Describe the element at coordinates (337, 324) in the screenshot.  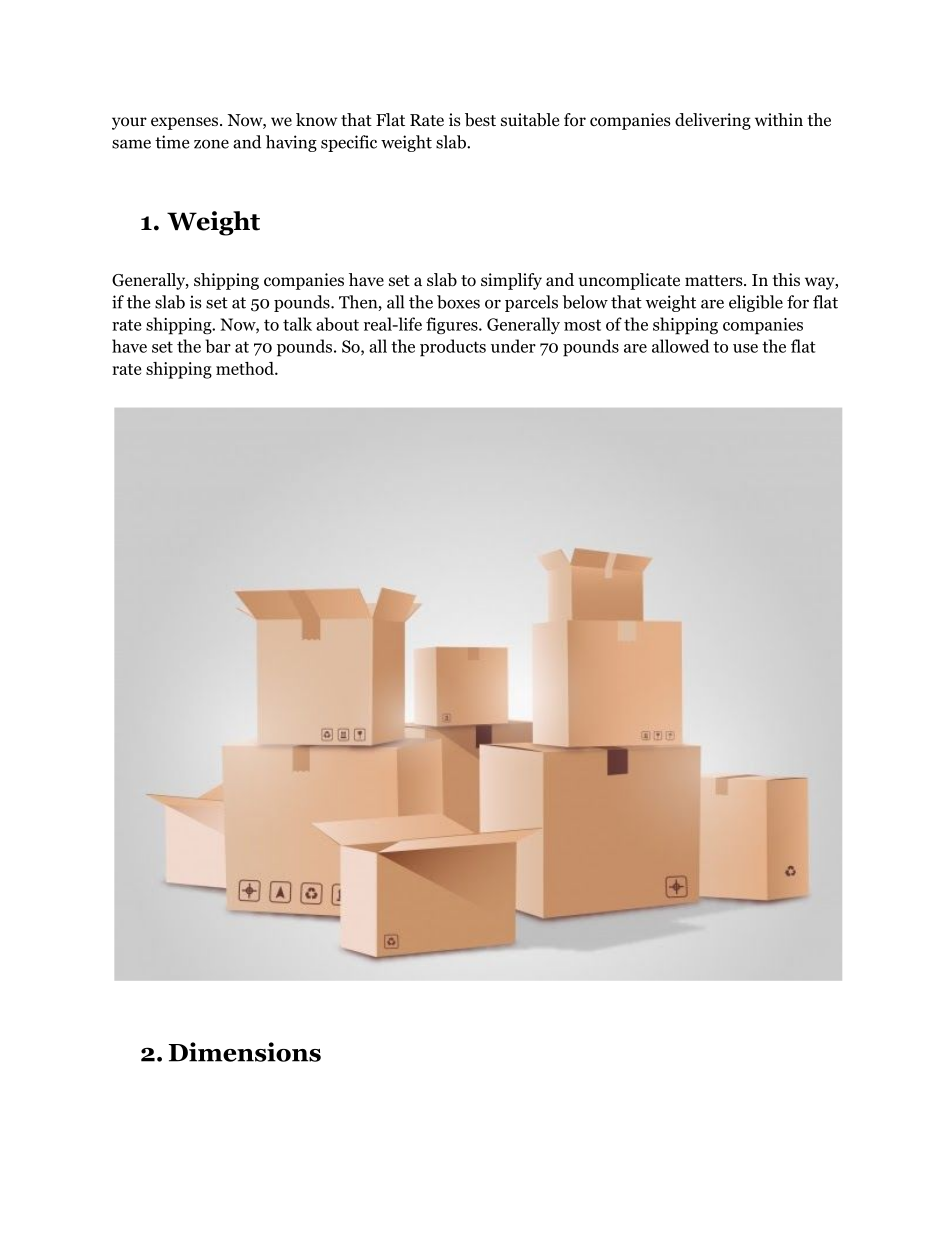
I see `about` at that location.
